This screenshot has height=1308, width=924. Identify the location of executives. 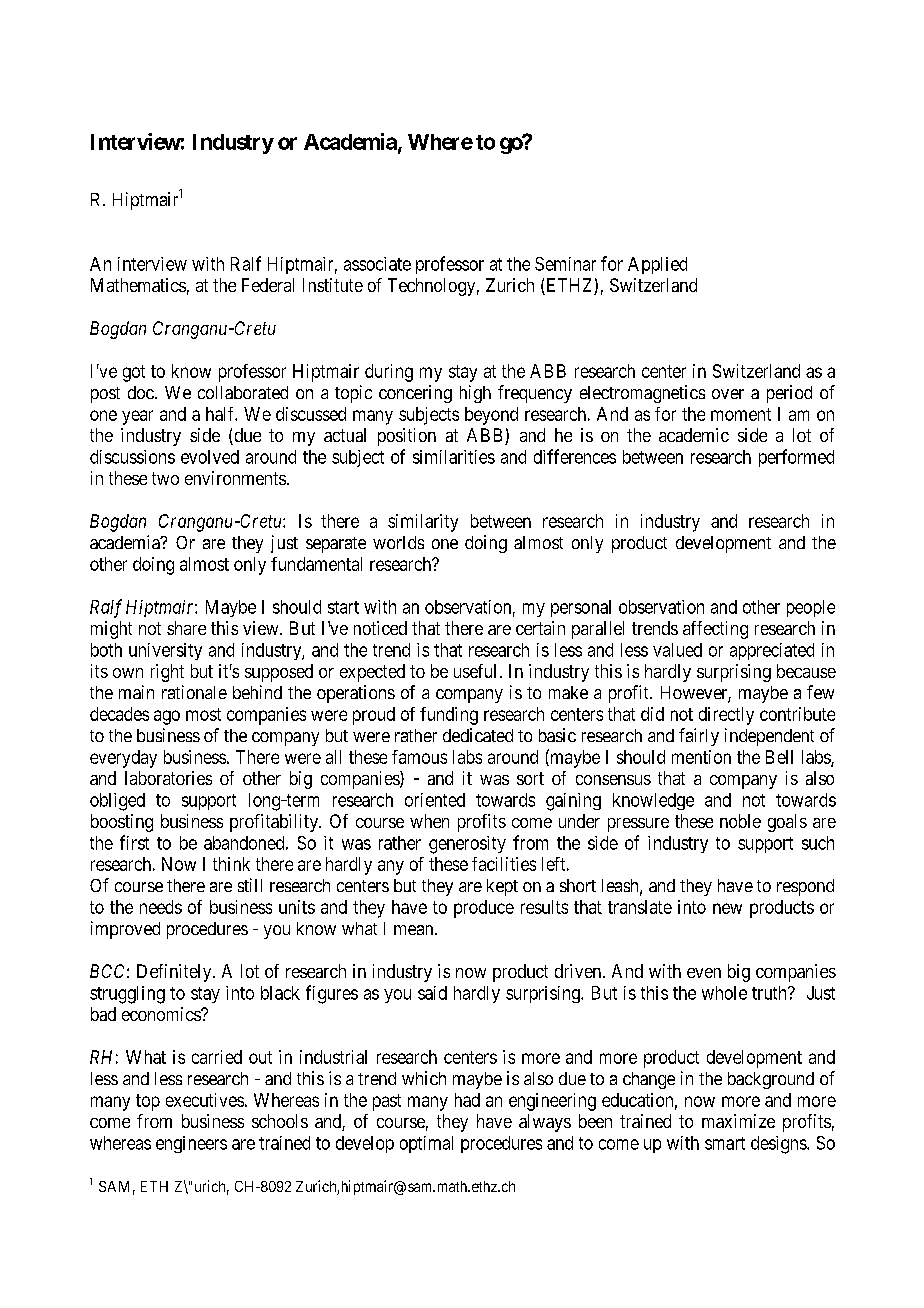
(205, 1100).
